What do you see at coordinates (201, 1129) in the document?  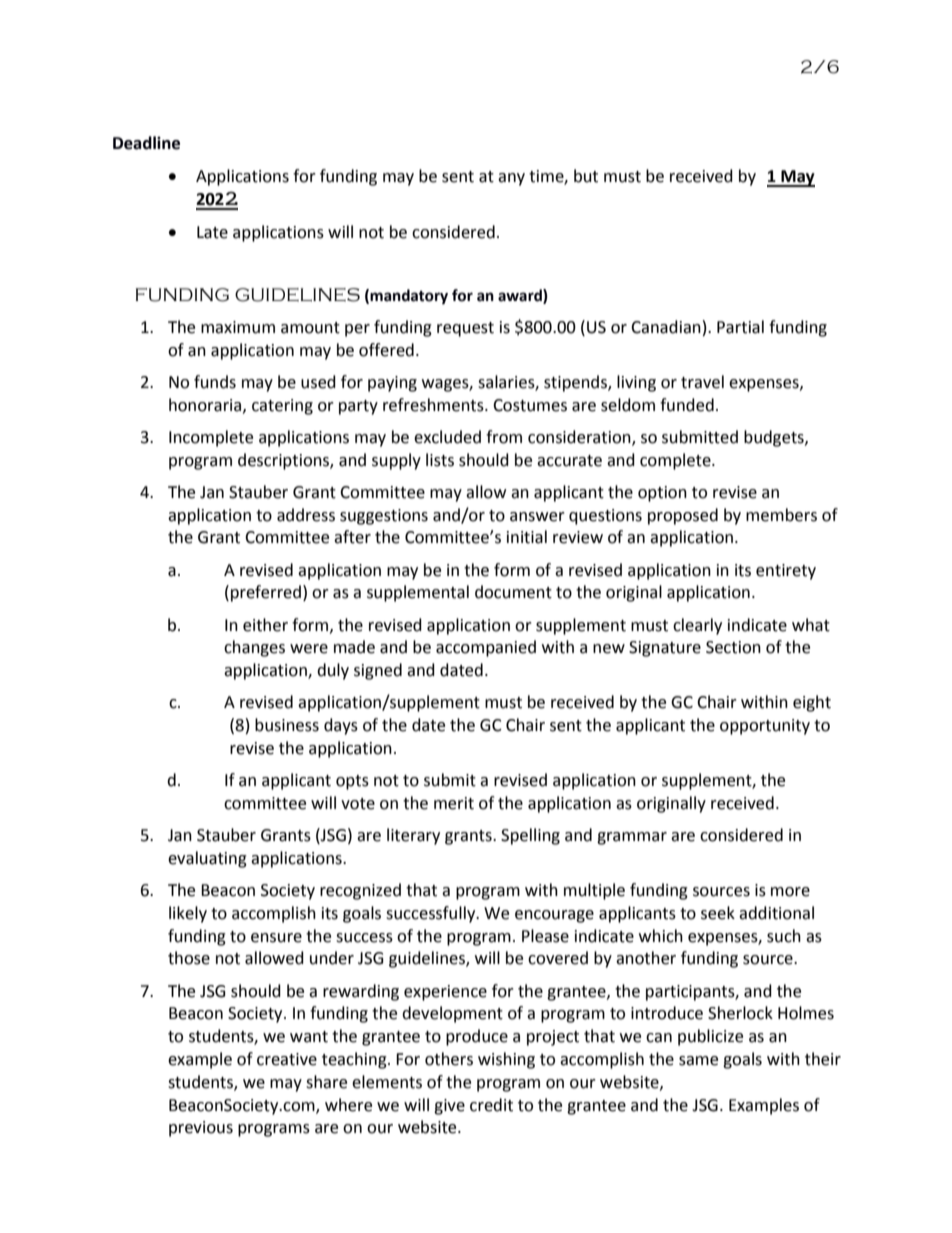 I see `previous` at bounding box center [201, 1129].
